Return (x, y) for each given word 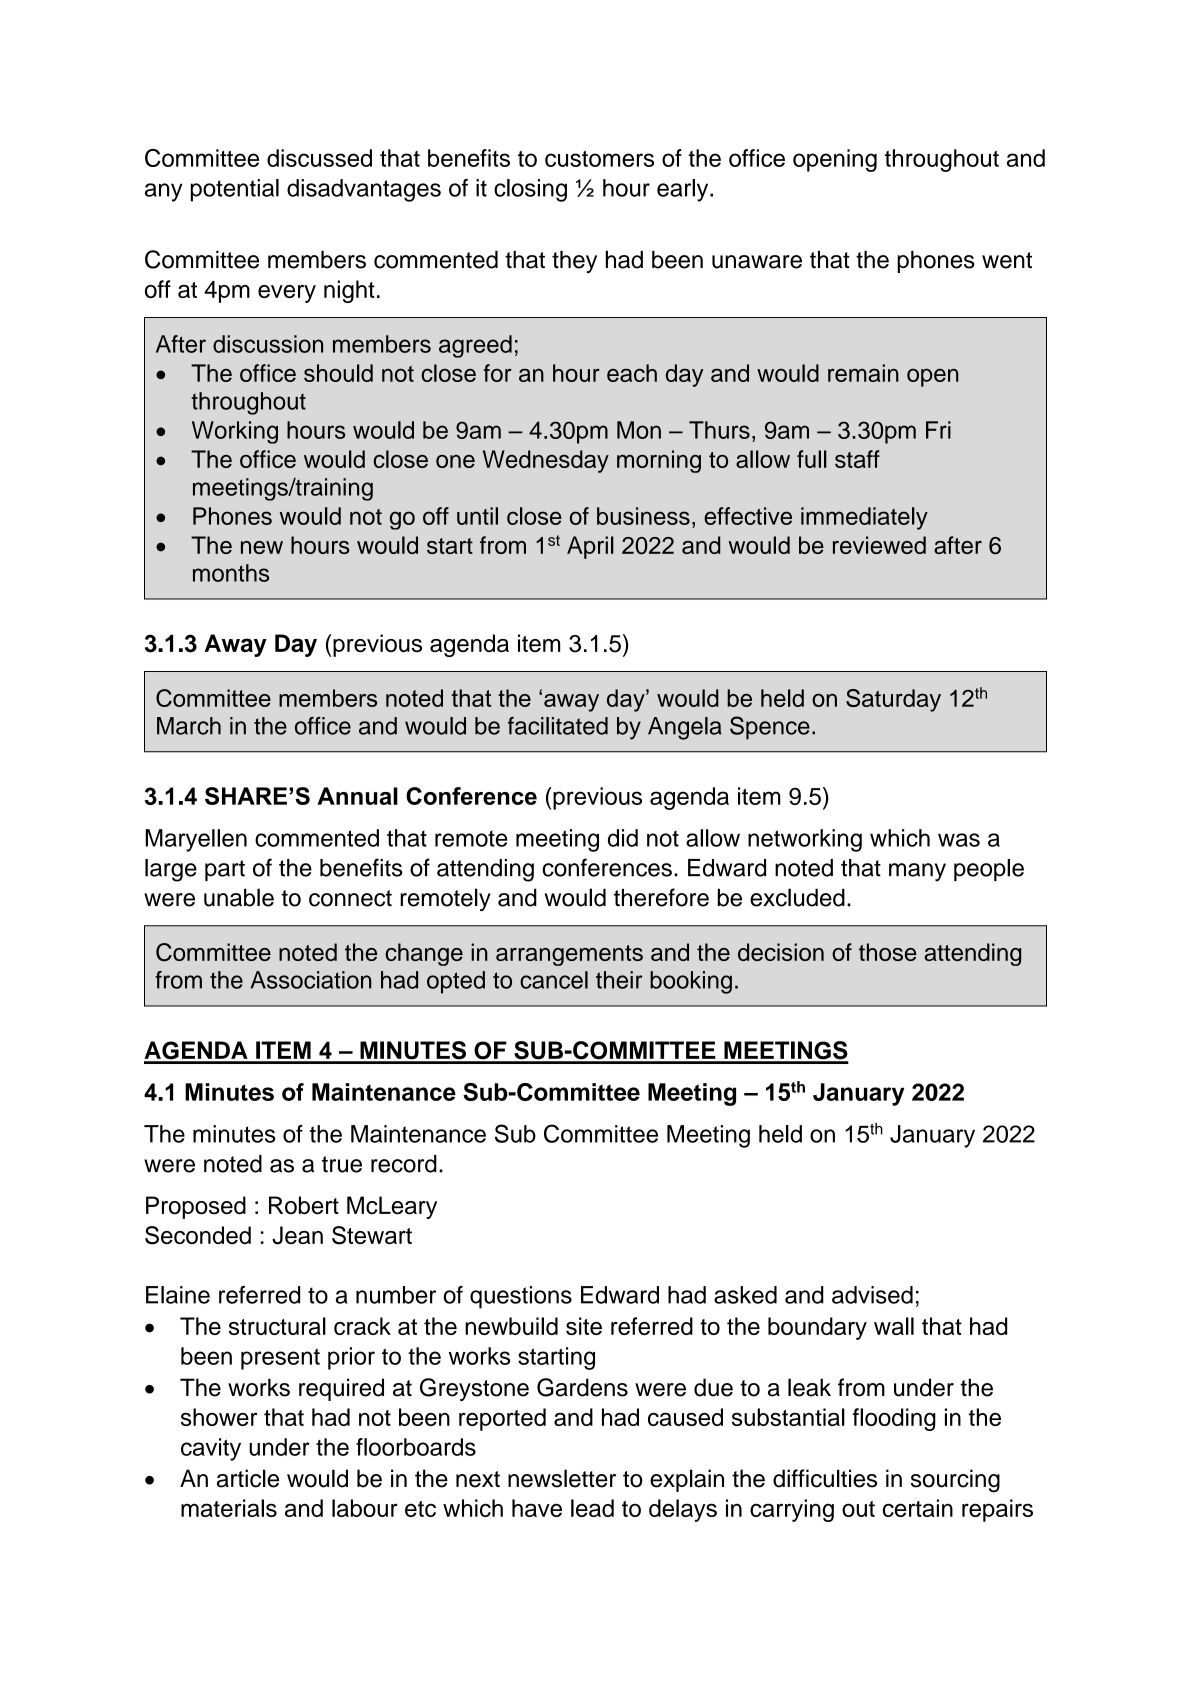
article (248, 1478)
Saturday (893, 700)
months (231, 573)
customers (599, 158)
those (888, 952)
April (590, 547)
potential (235, 190)
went (1007, 260)
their (619, 980)
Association (311, 980)
